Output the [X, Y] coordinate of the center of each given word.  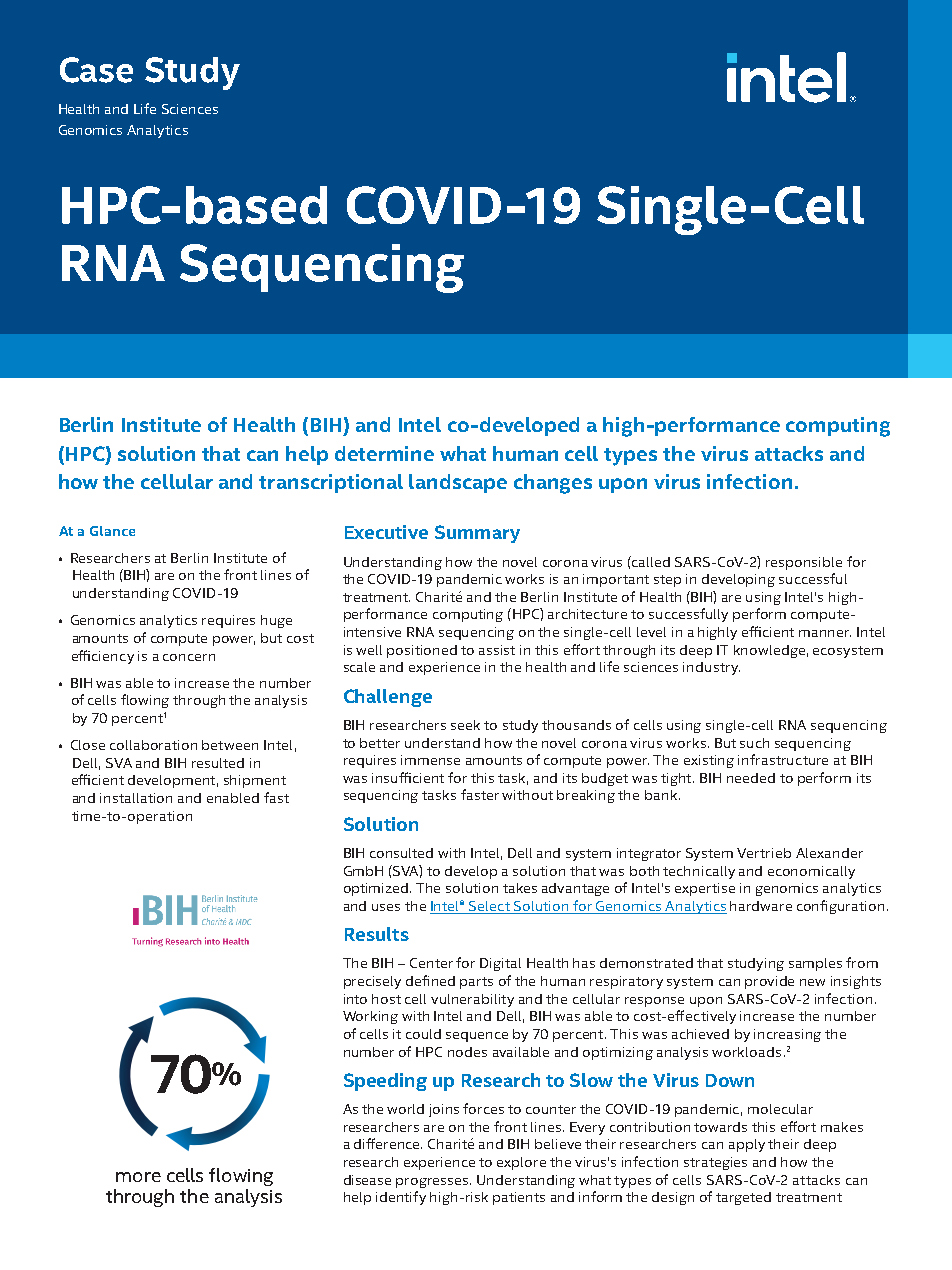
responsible [804, 563]
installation [136, 798]
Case [96, 70]
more [138, 1177]
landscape [458, 483]
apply [747, 1145]
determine [384, 453]
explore [521, 1163]
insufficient [408, 777]
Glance [112, 531]
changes [553, 484]
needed [751, 778]
